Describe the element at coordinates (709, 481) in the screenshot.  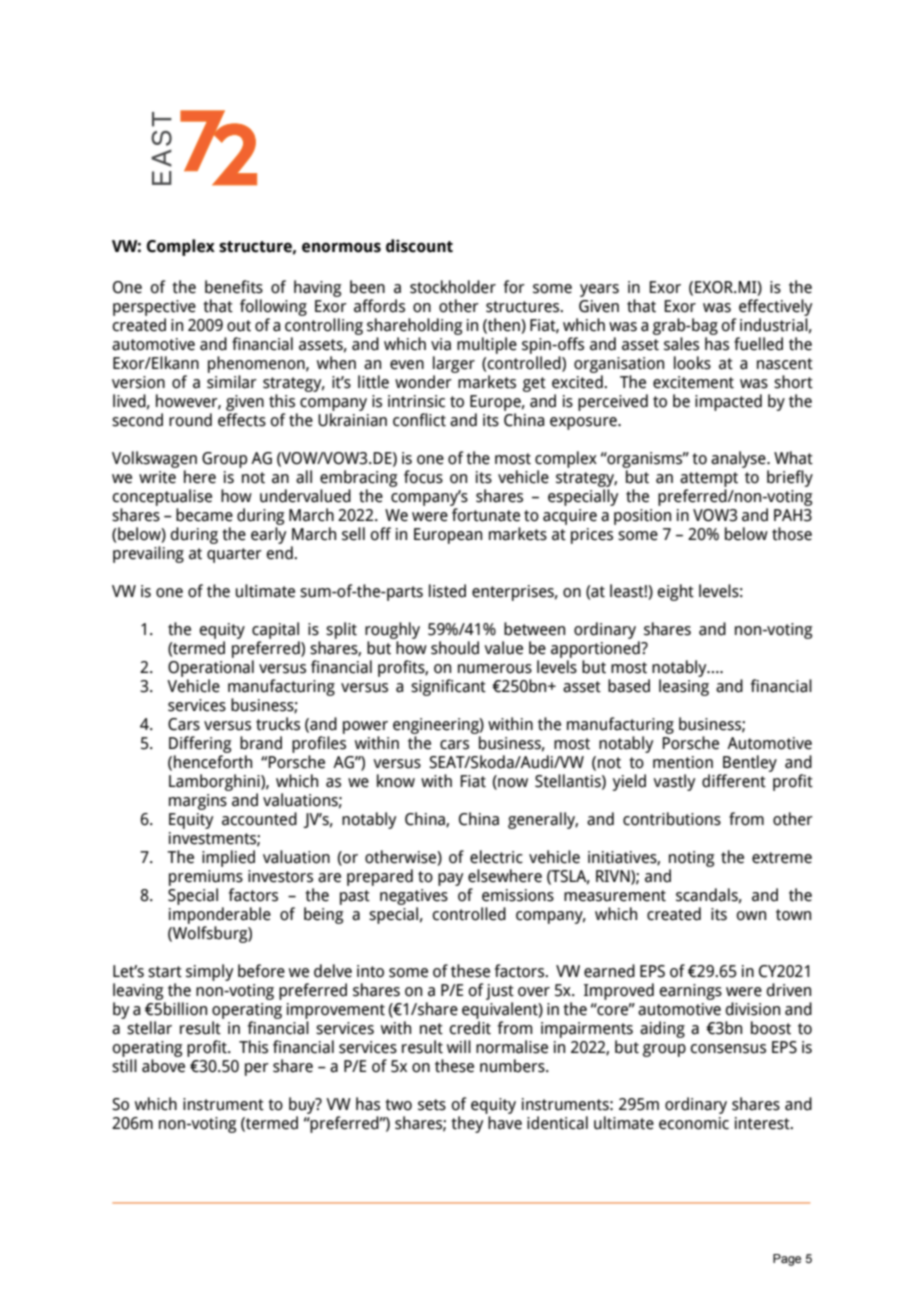
I see `attempt` at that location.
